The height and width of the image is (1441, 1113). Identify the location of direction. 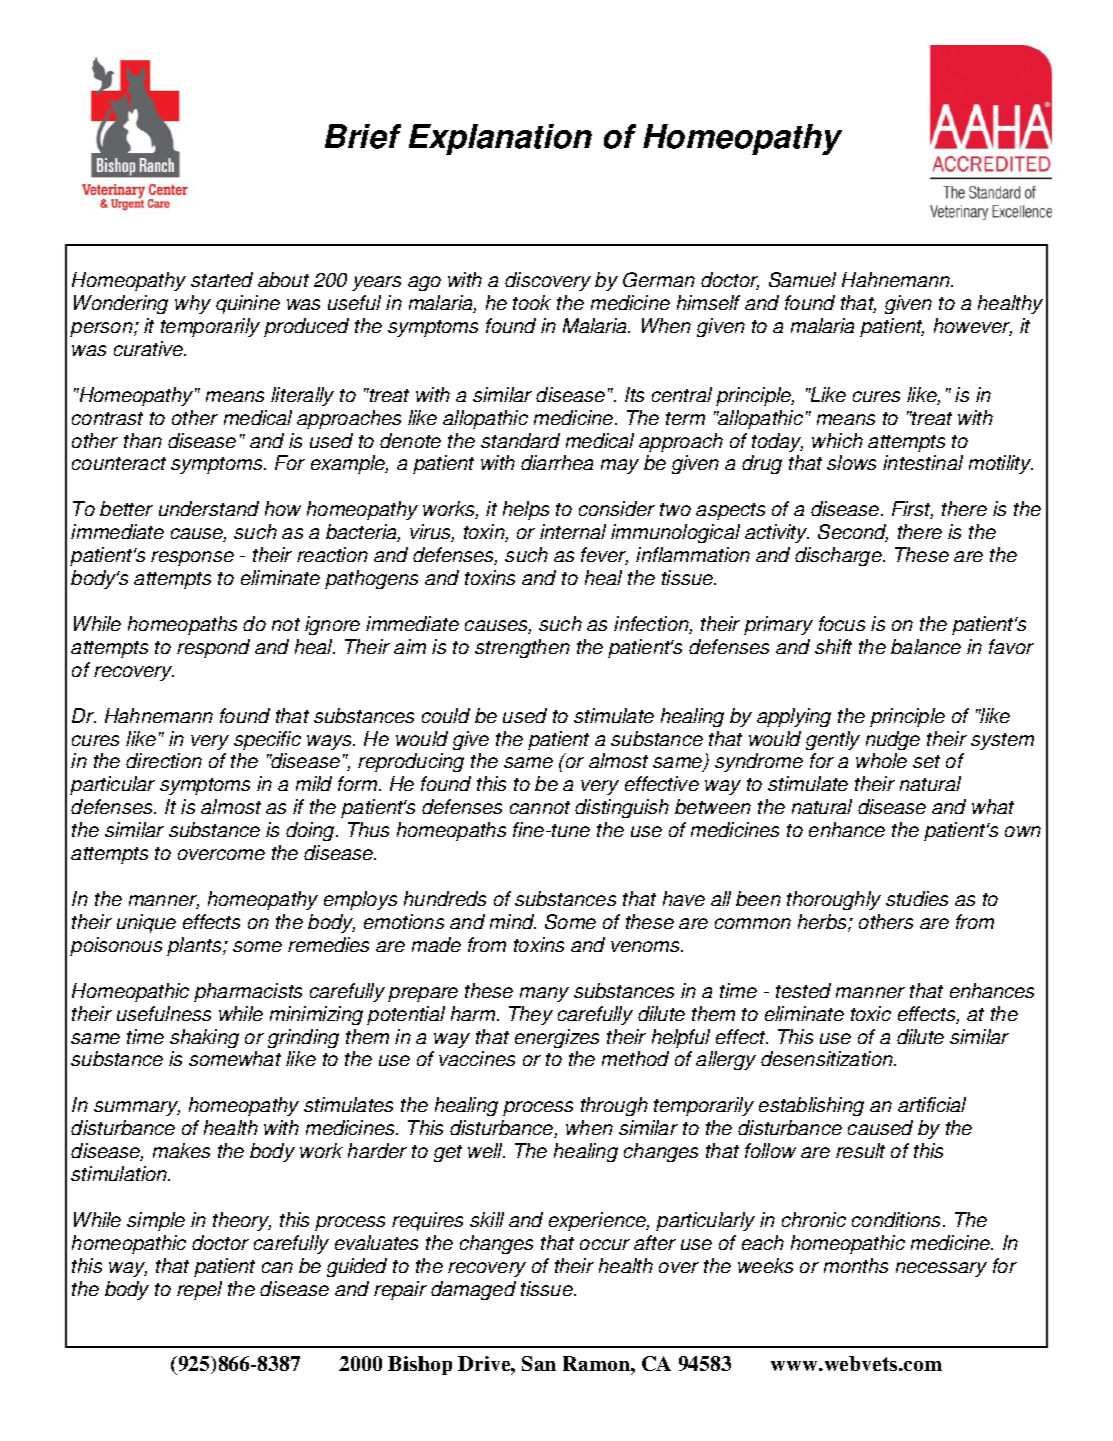
(164, 760).
